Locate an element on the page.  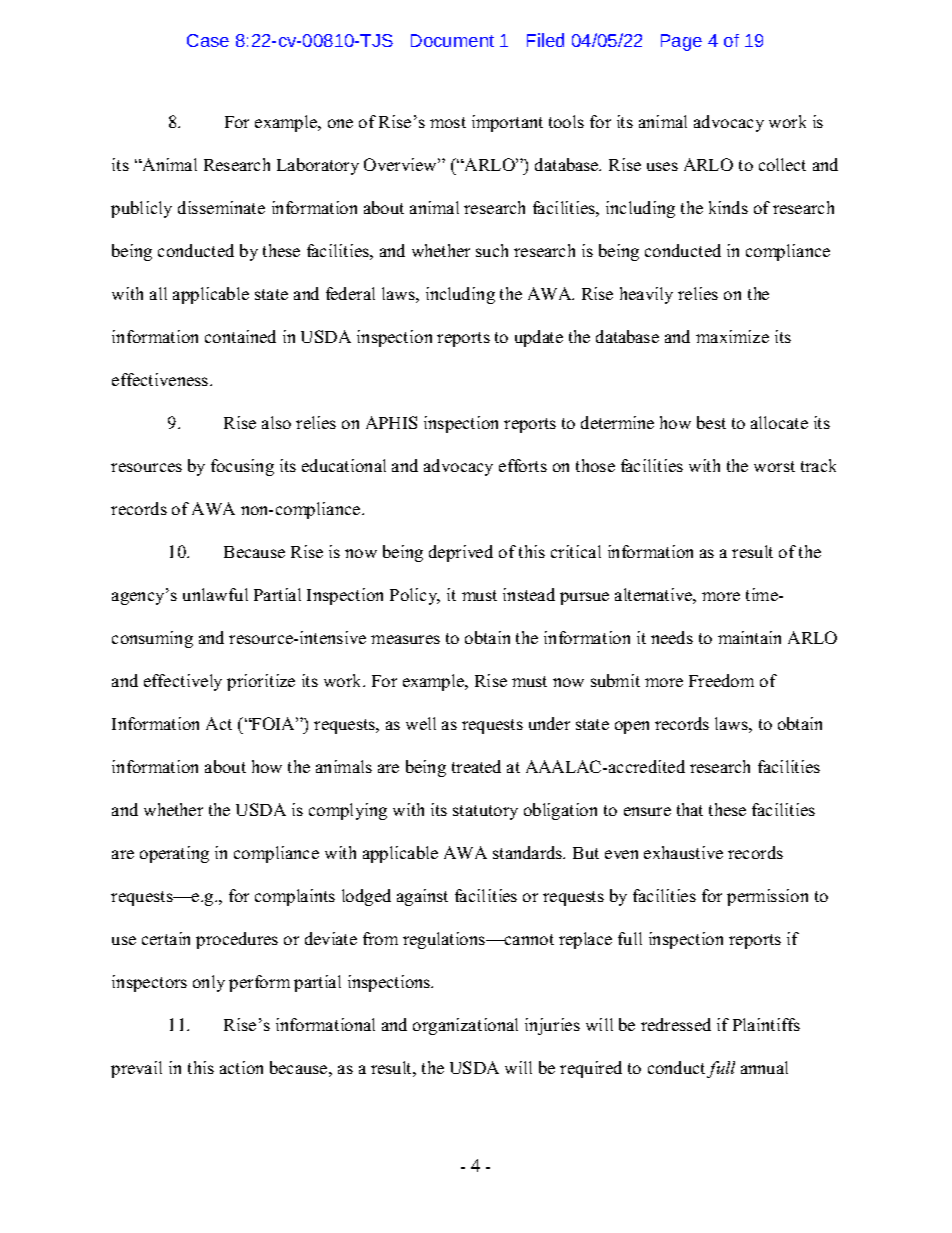
effectiveness is located at coordinates (161, 379).
